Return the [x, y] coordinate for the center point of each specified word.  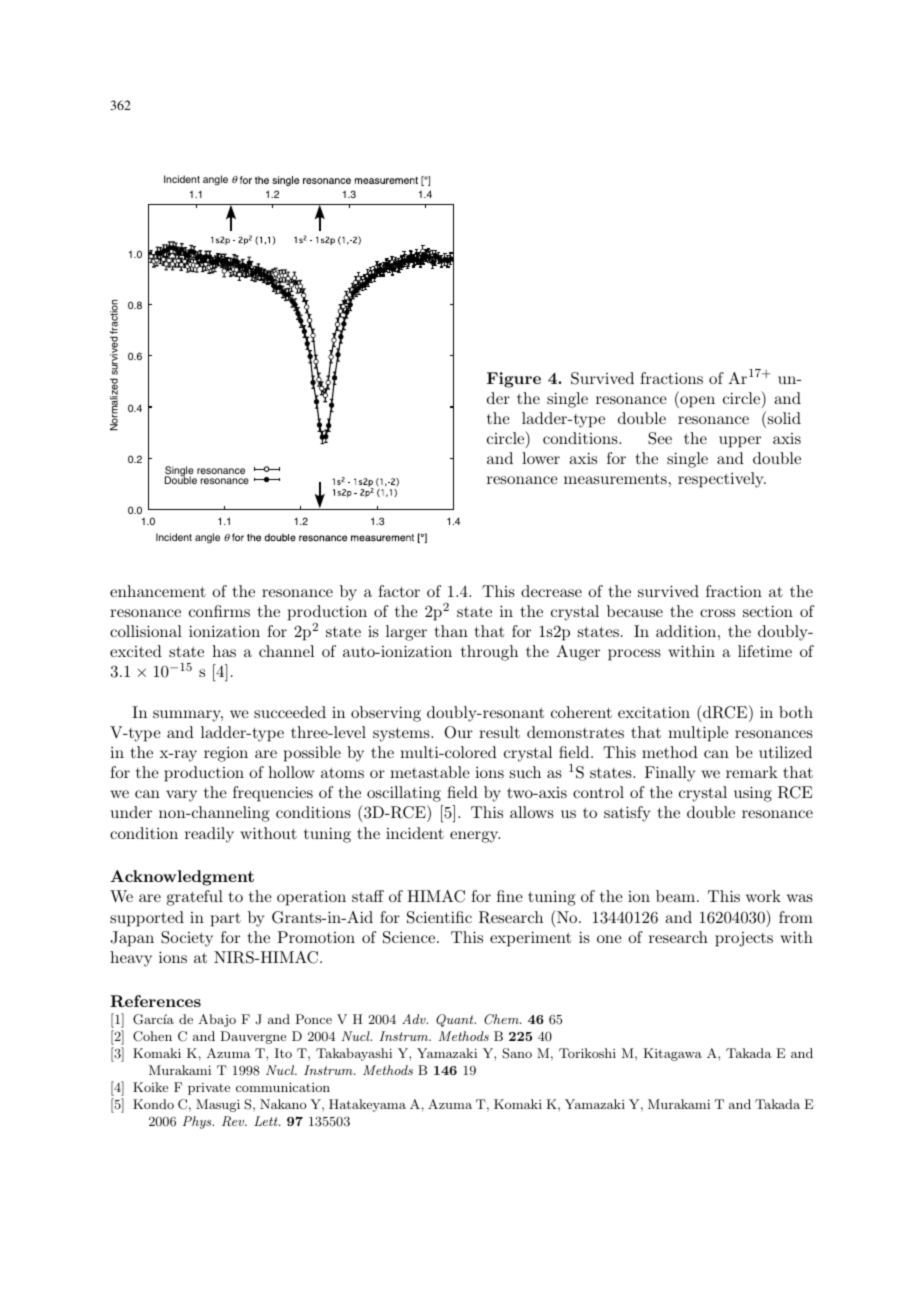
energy [475, 837]
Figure [514, 380]
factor [399, 591]
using [753, 794]
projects [744, 939]
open [696, 402]
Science [410, 937]
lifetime [765, 651]
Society [187, 939]
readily [209, 835]
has [224, 651]
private [209, 1089]
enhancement [158, 591]
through [489, 653]
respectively [722, 480]
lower [541, 458]
